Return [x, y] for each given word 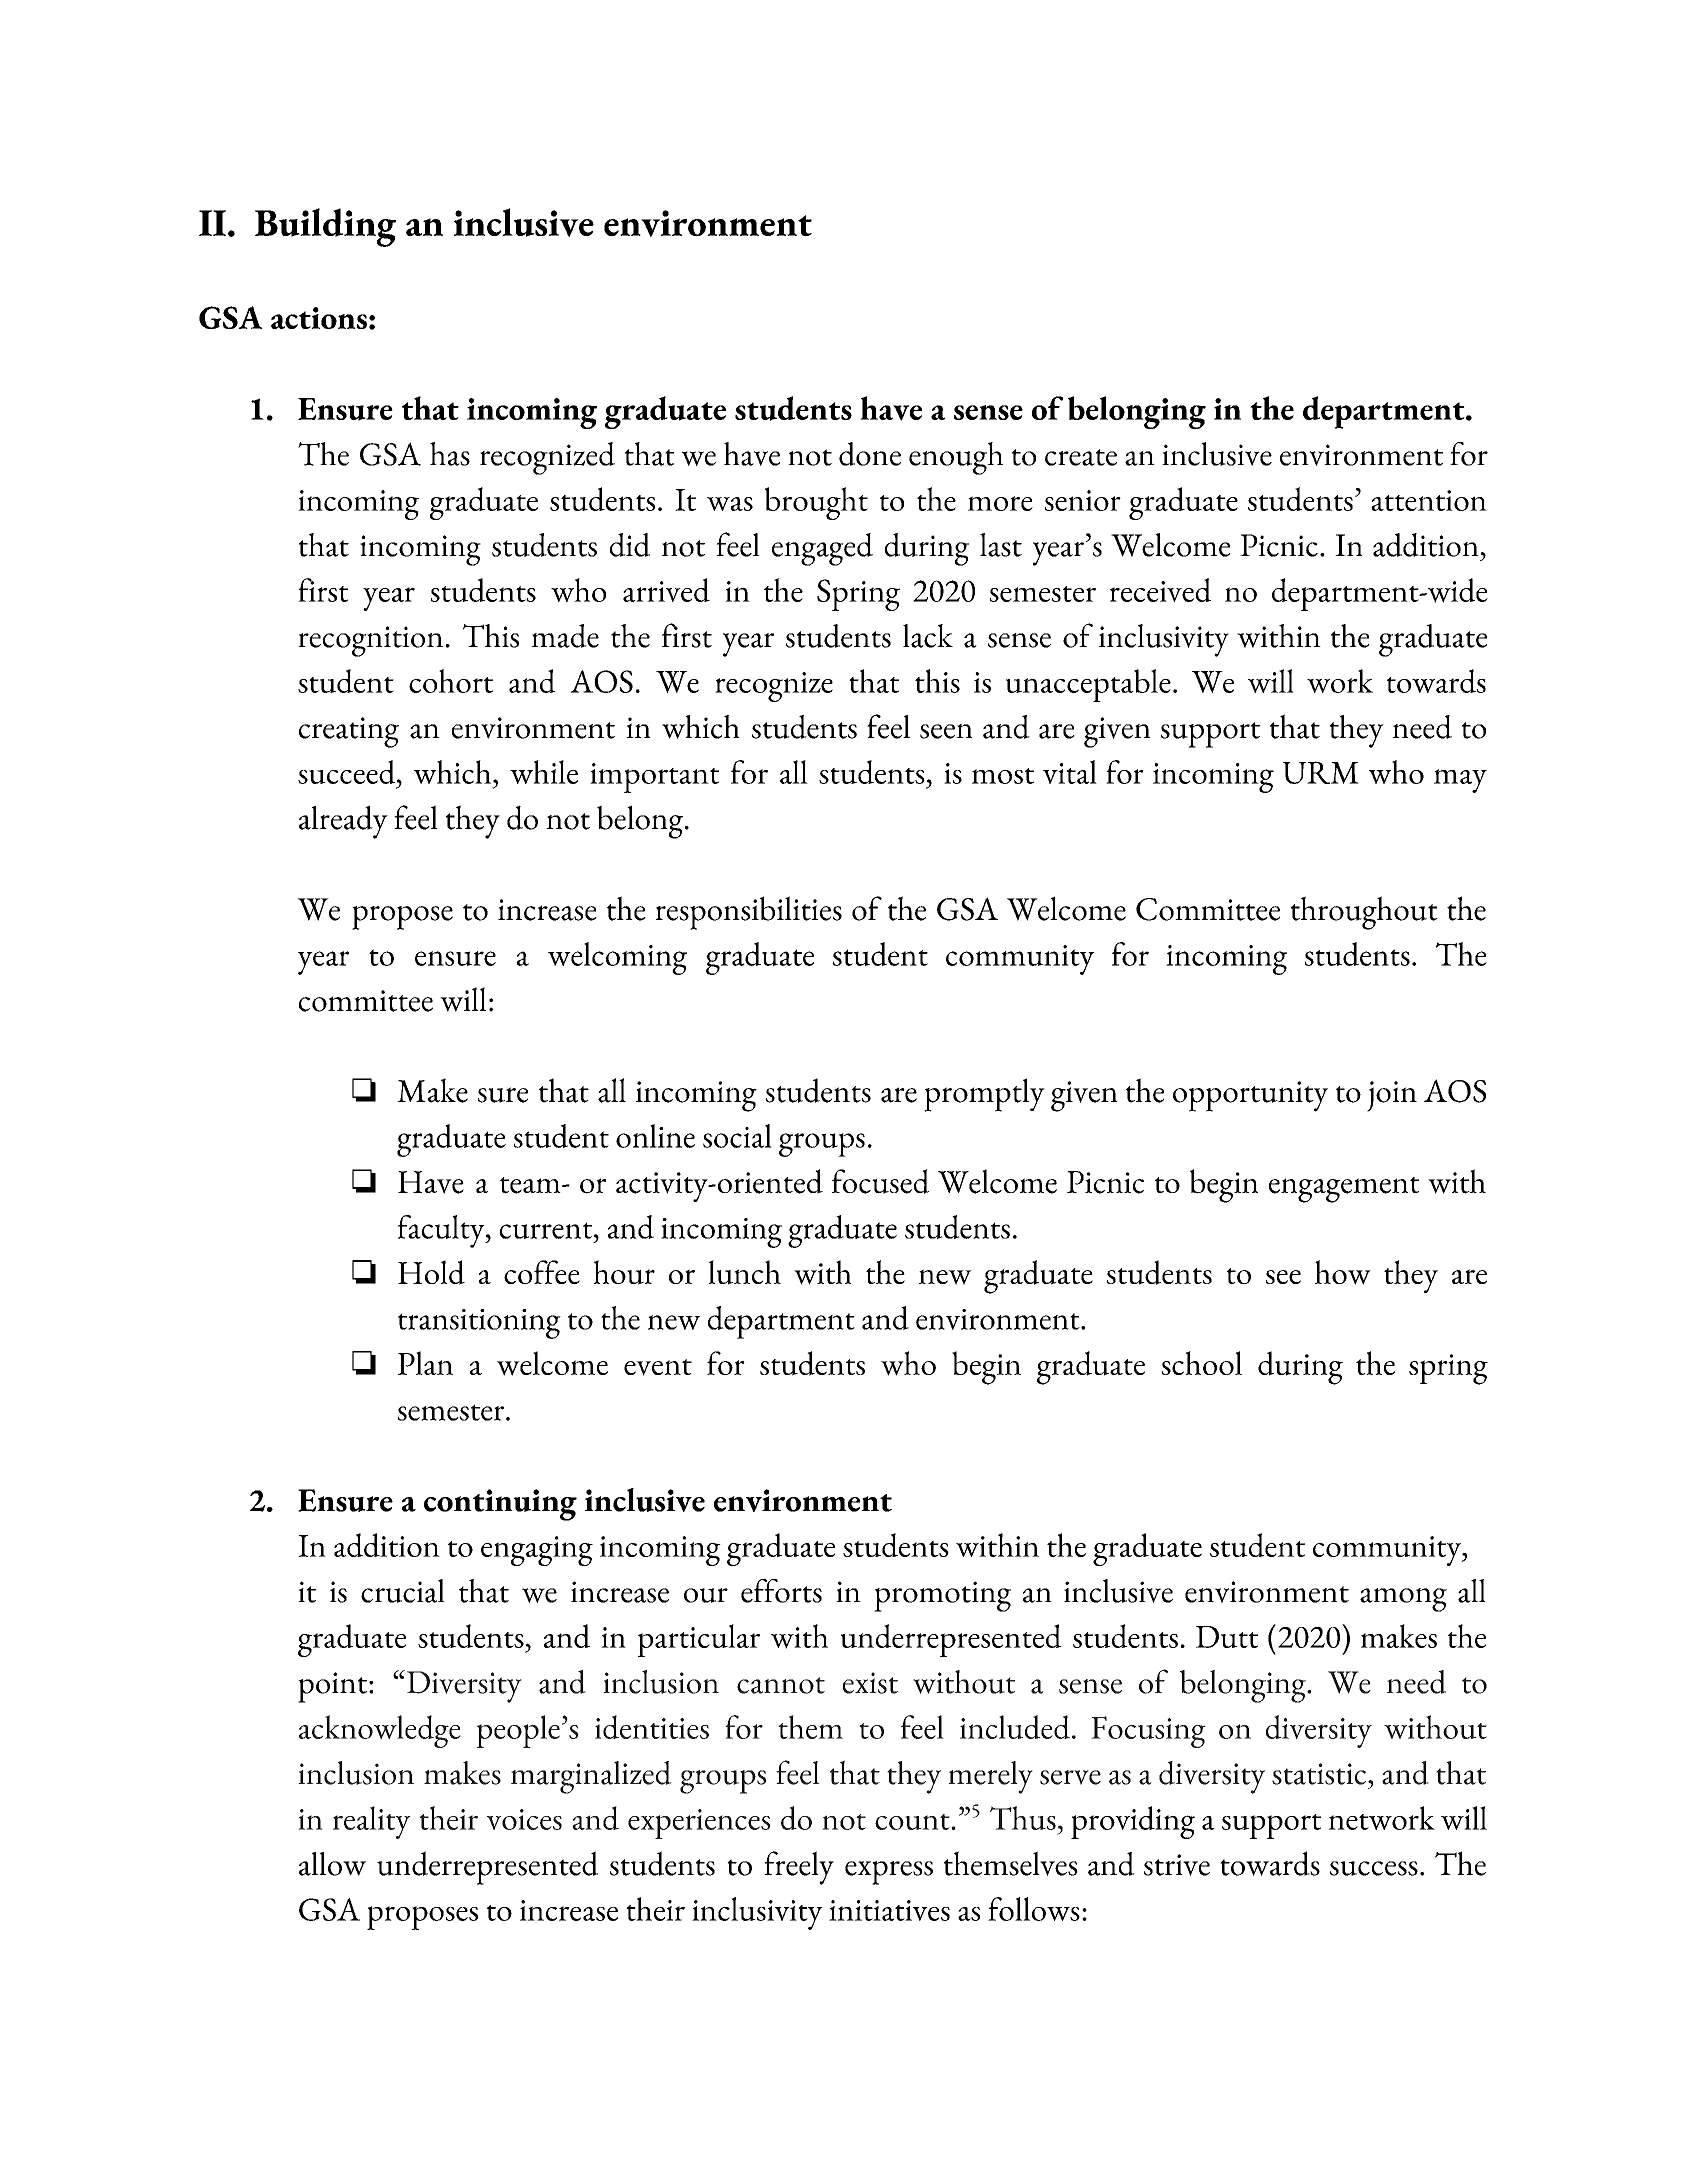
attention [1429, 500]
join [1392, 1096]
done [870, 454]
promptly [984, 1095]
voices [524, 1819]
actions [319, 318]
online [655, 1136]
